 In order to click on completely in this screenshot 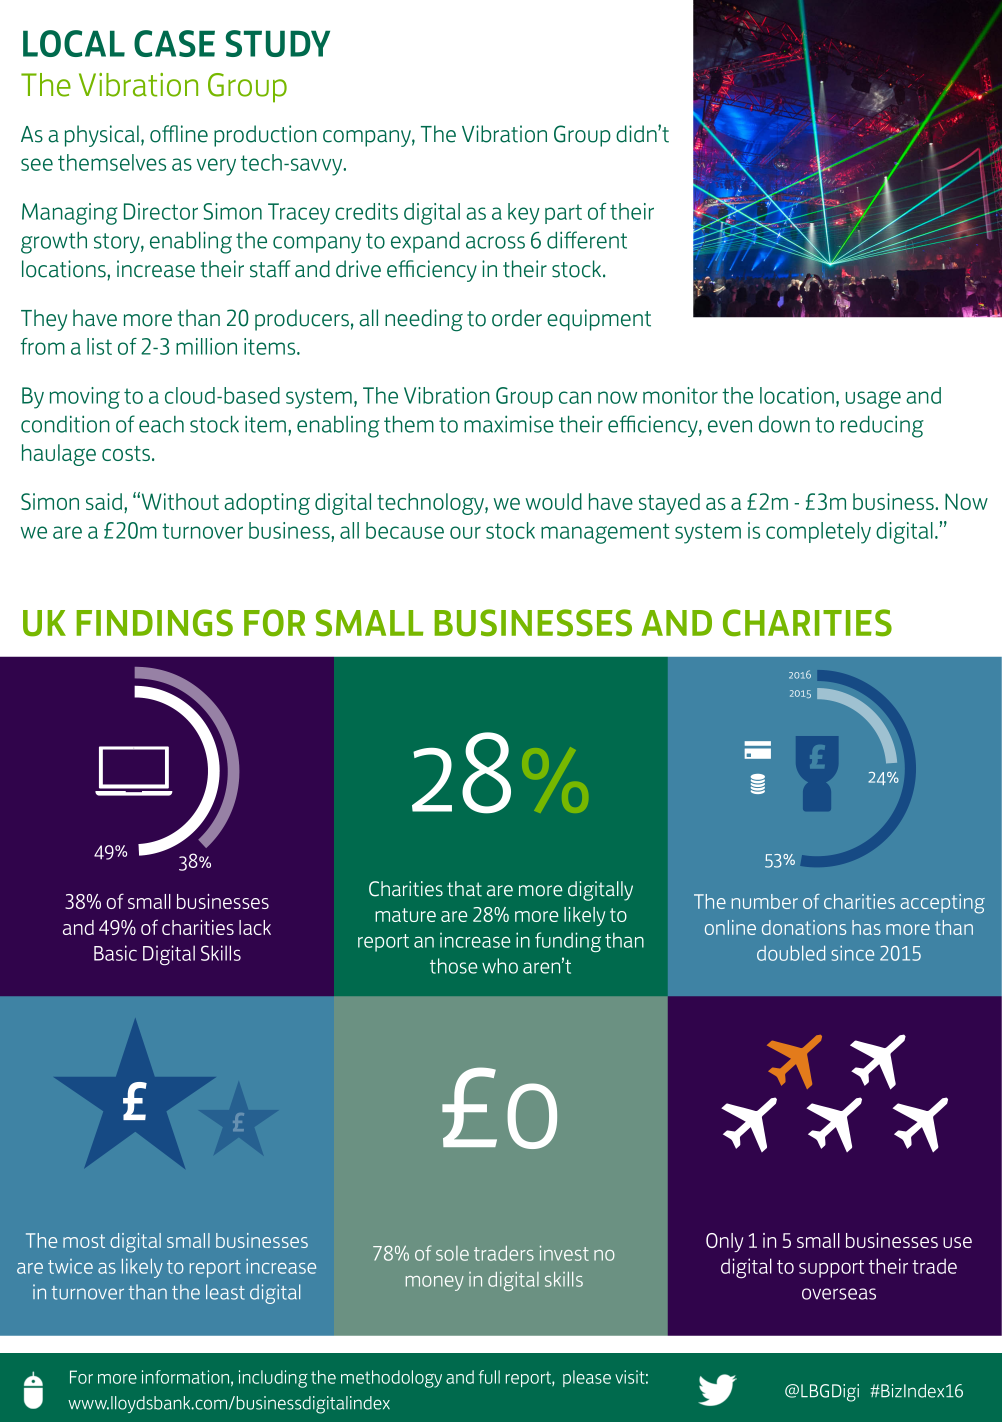, I will do `click(818, 533)`.
